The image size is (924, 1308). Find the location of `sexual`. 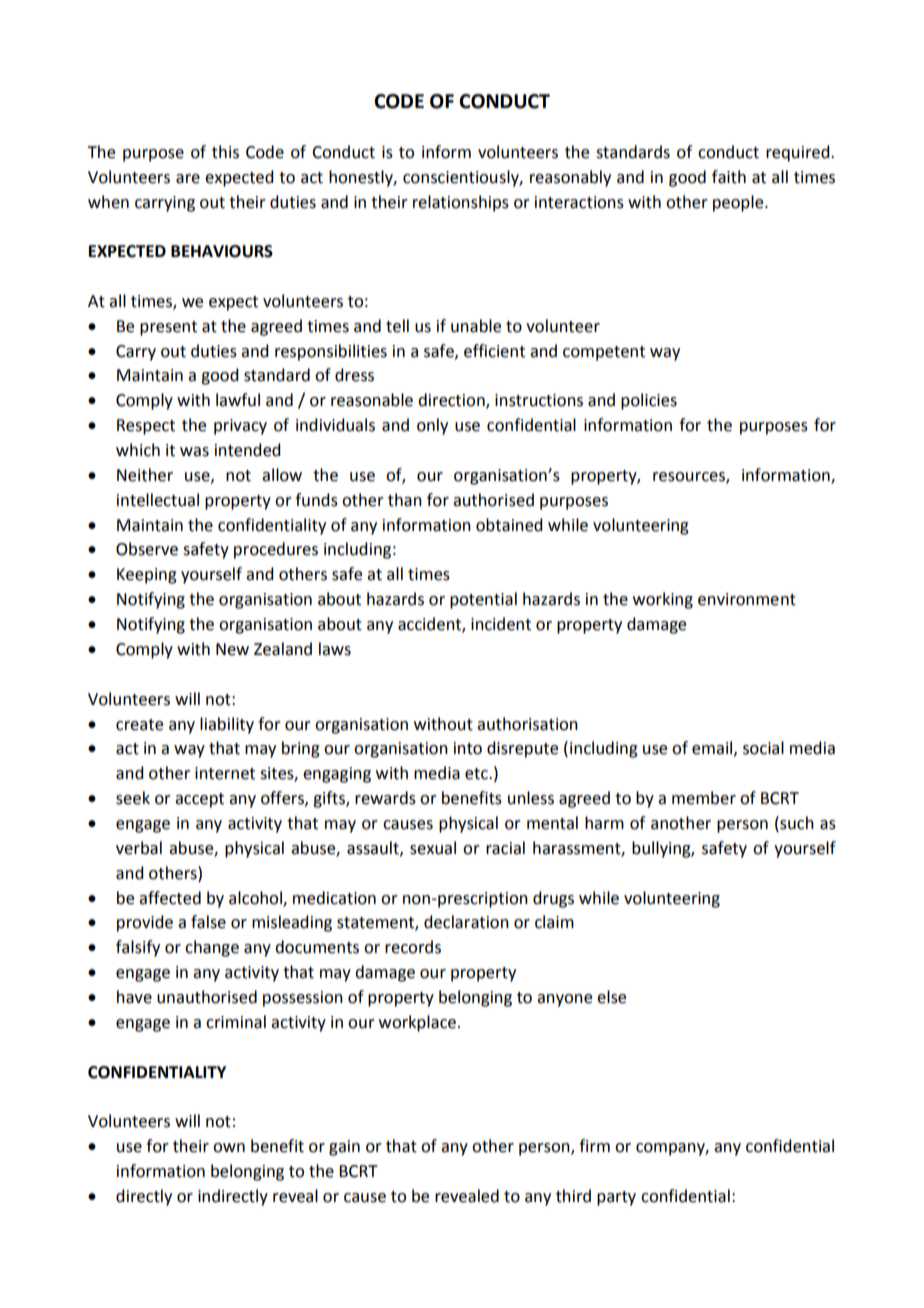

sexual is located at coordinates (433, 848).
